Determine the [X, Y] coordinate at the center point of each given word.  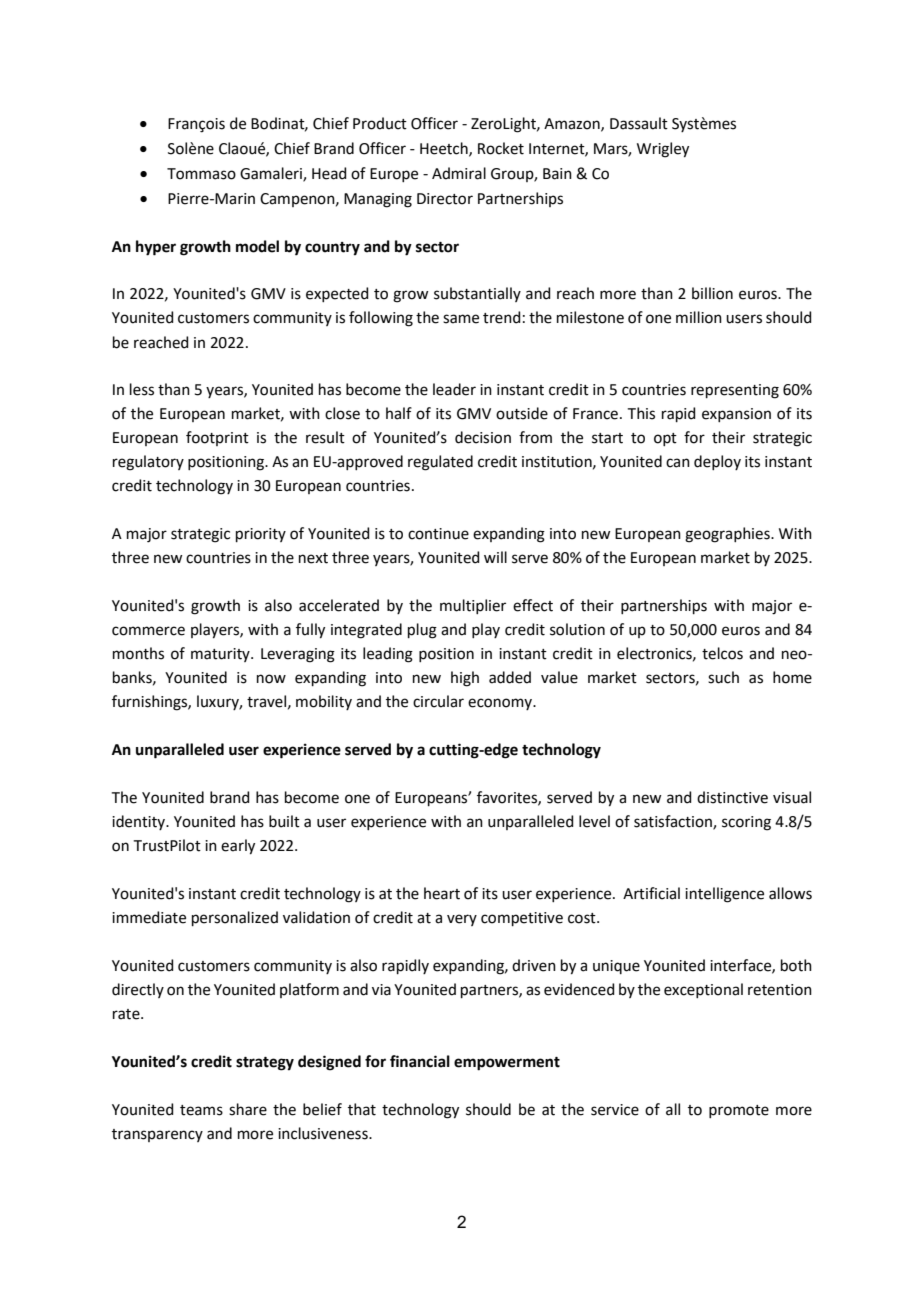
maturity [221, 655]
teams [201, 1110]
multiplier [473, 606]
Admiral [459, 173]
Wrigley [663, 150]
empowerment [507, 1064]
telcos [722, 653]
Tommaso [201, 174]
